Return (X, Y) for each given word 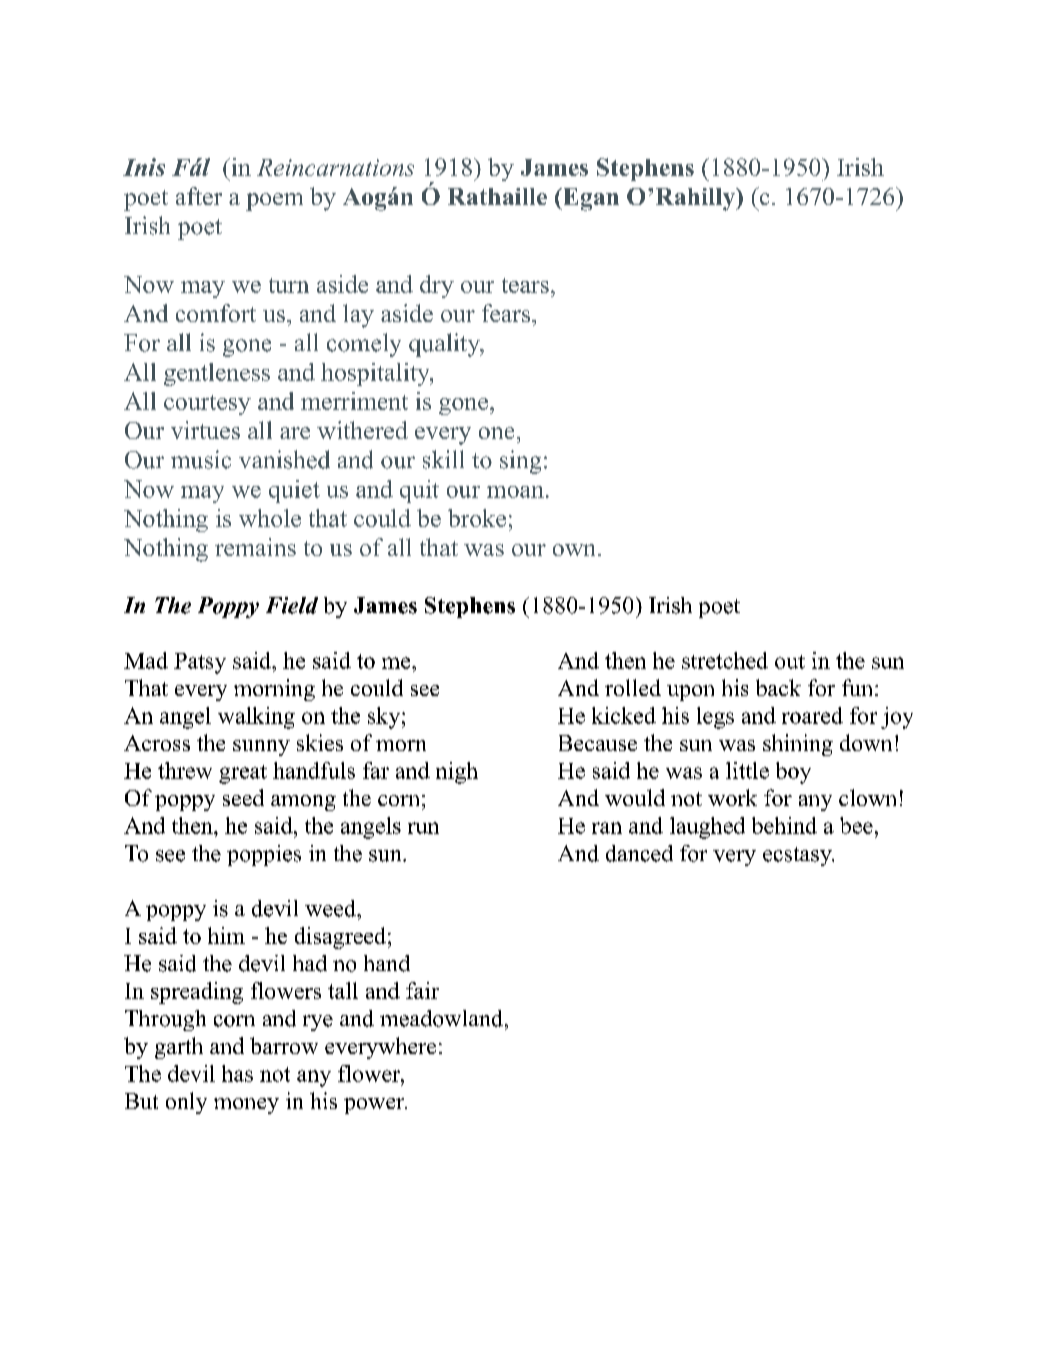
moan (515, 492)
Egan (590, 199)
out (790, 662)
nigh (457, 773)
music (201, 459)
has (237, 1073)
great (243, 774)
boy (793, 773)
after (199, 196)
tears (525, 285)
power (375, 1106)
